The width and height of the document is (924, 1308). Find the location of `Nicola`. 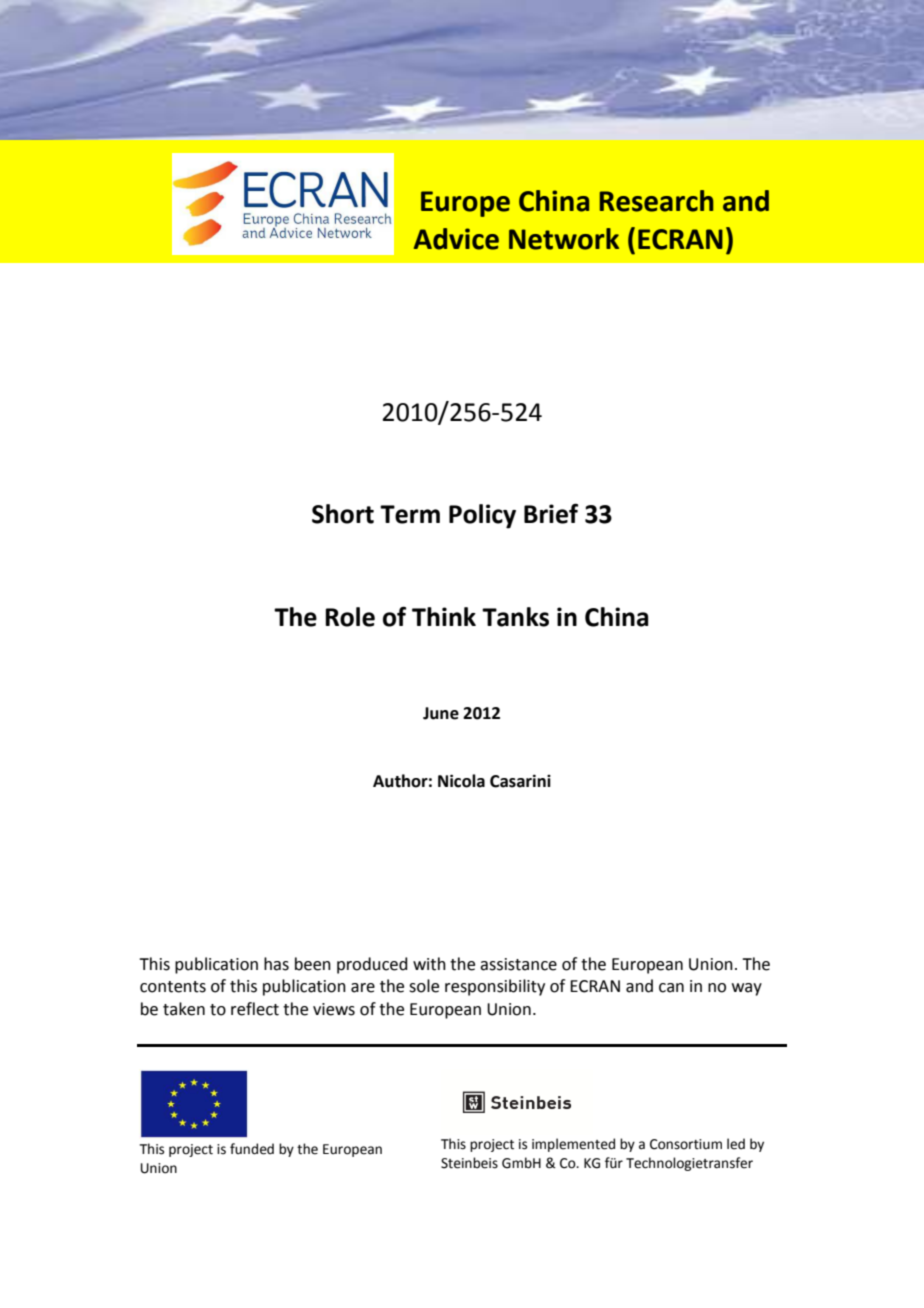

Nicola is located at coordinates (461, 781).
